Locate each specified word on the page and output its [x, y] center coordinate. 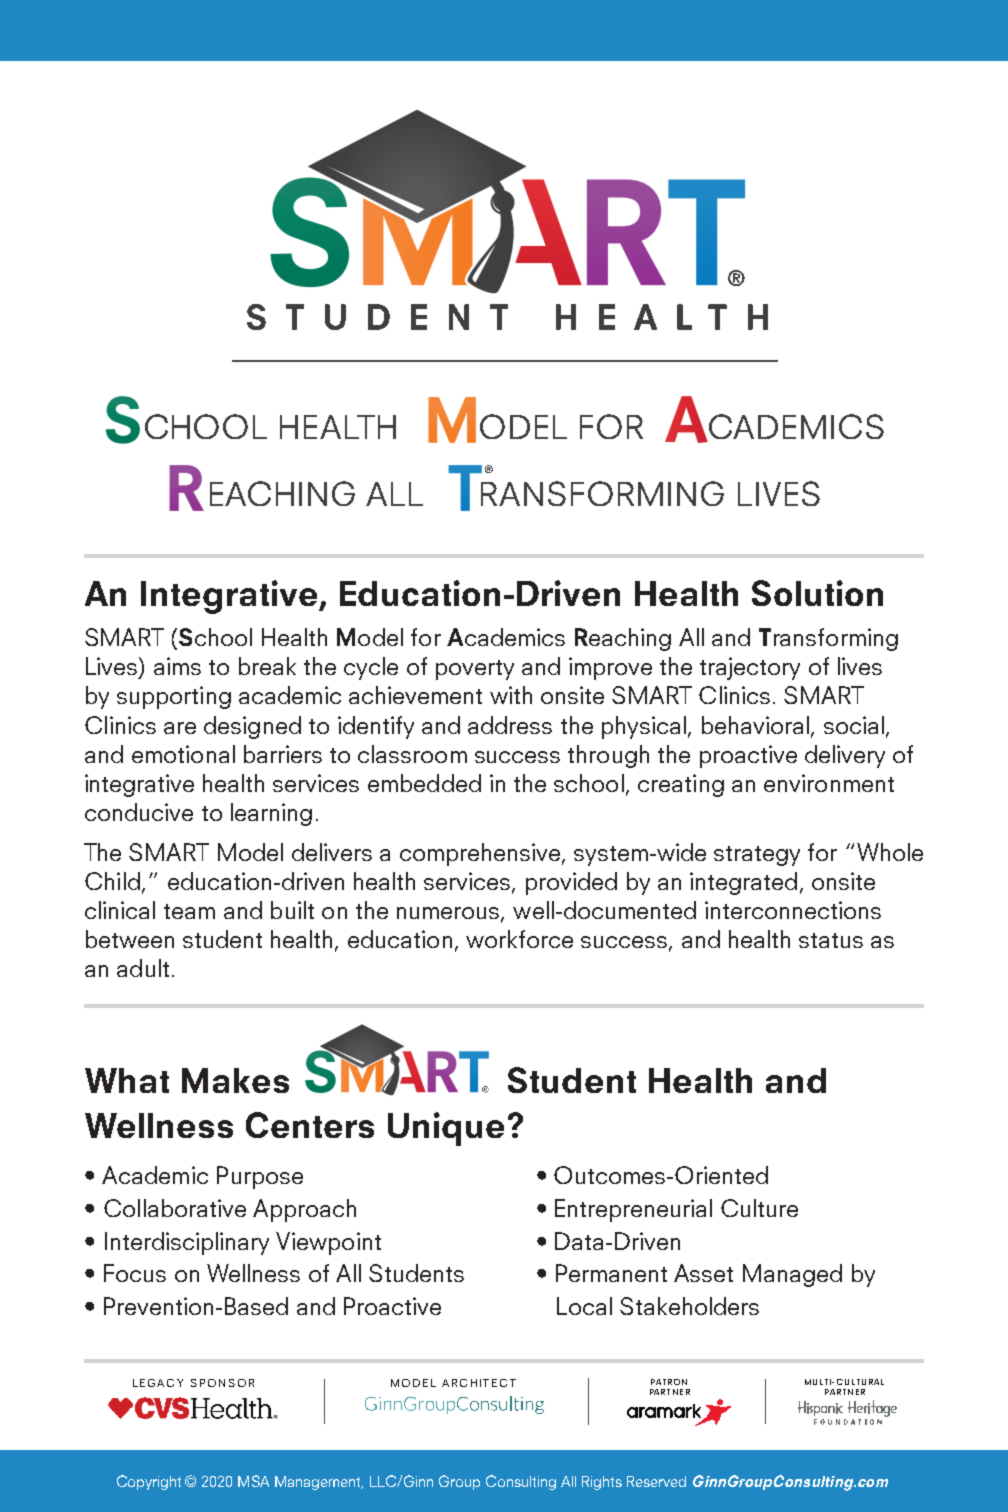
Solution [817, 593]
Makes [235, 1080]
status [831, 940]
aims [177, 666]
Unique [446, 1129]
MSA [253, 1481]
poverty [475, 670]
